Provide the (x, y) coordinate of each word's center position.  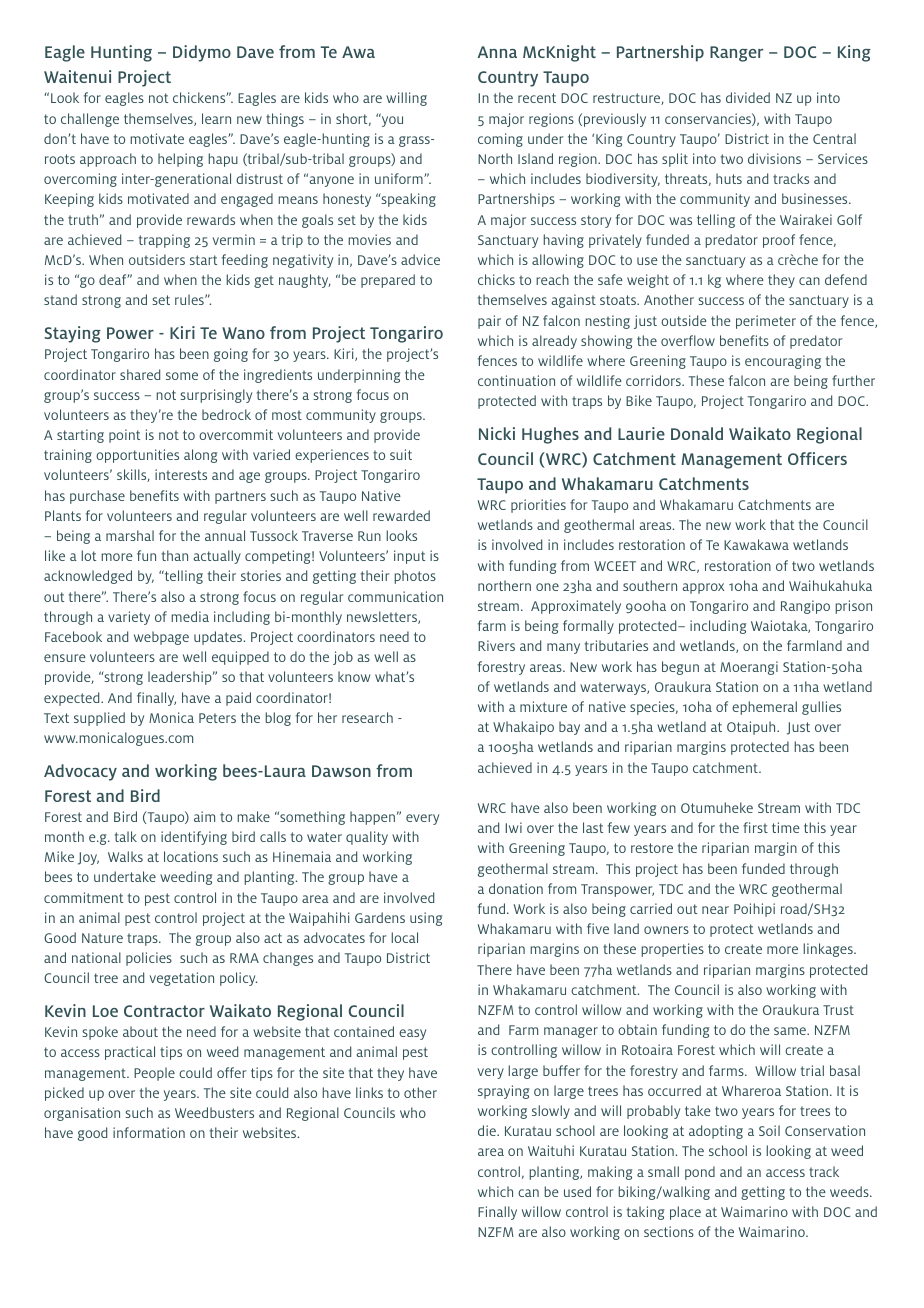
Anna (497, 52)
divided (748, 97)
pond (700, 1173)
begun (680, 668)
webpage (161, 638)
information (149, 1132)
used (577, 1191)
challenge (90, 120)
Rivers (496, 645)
